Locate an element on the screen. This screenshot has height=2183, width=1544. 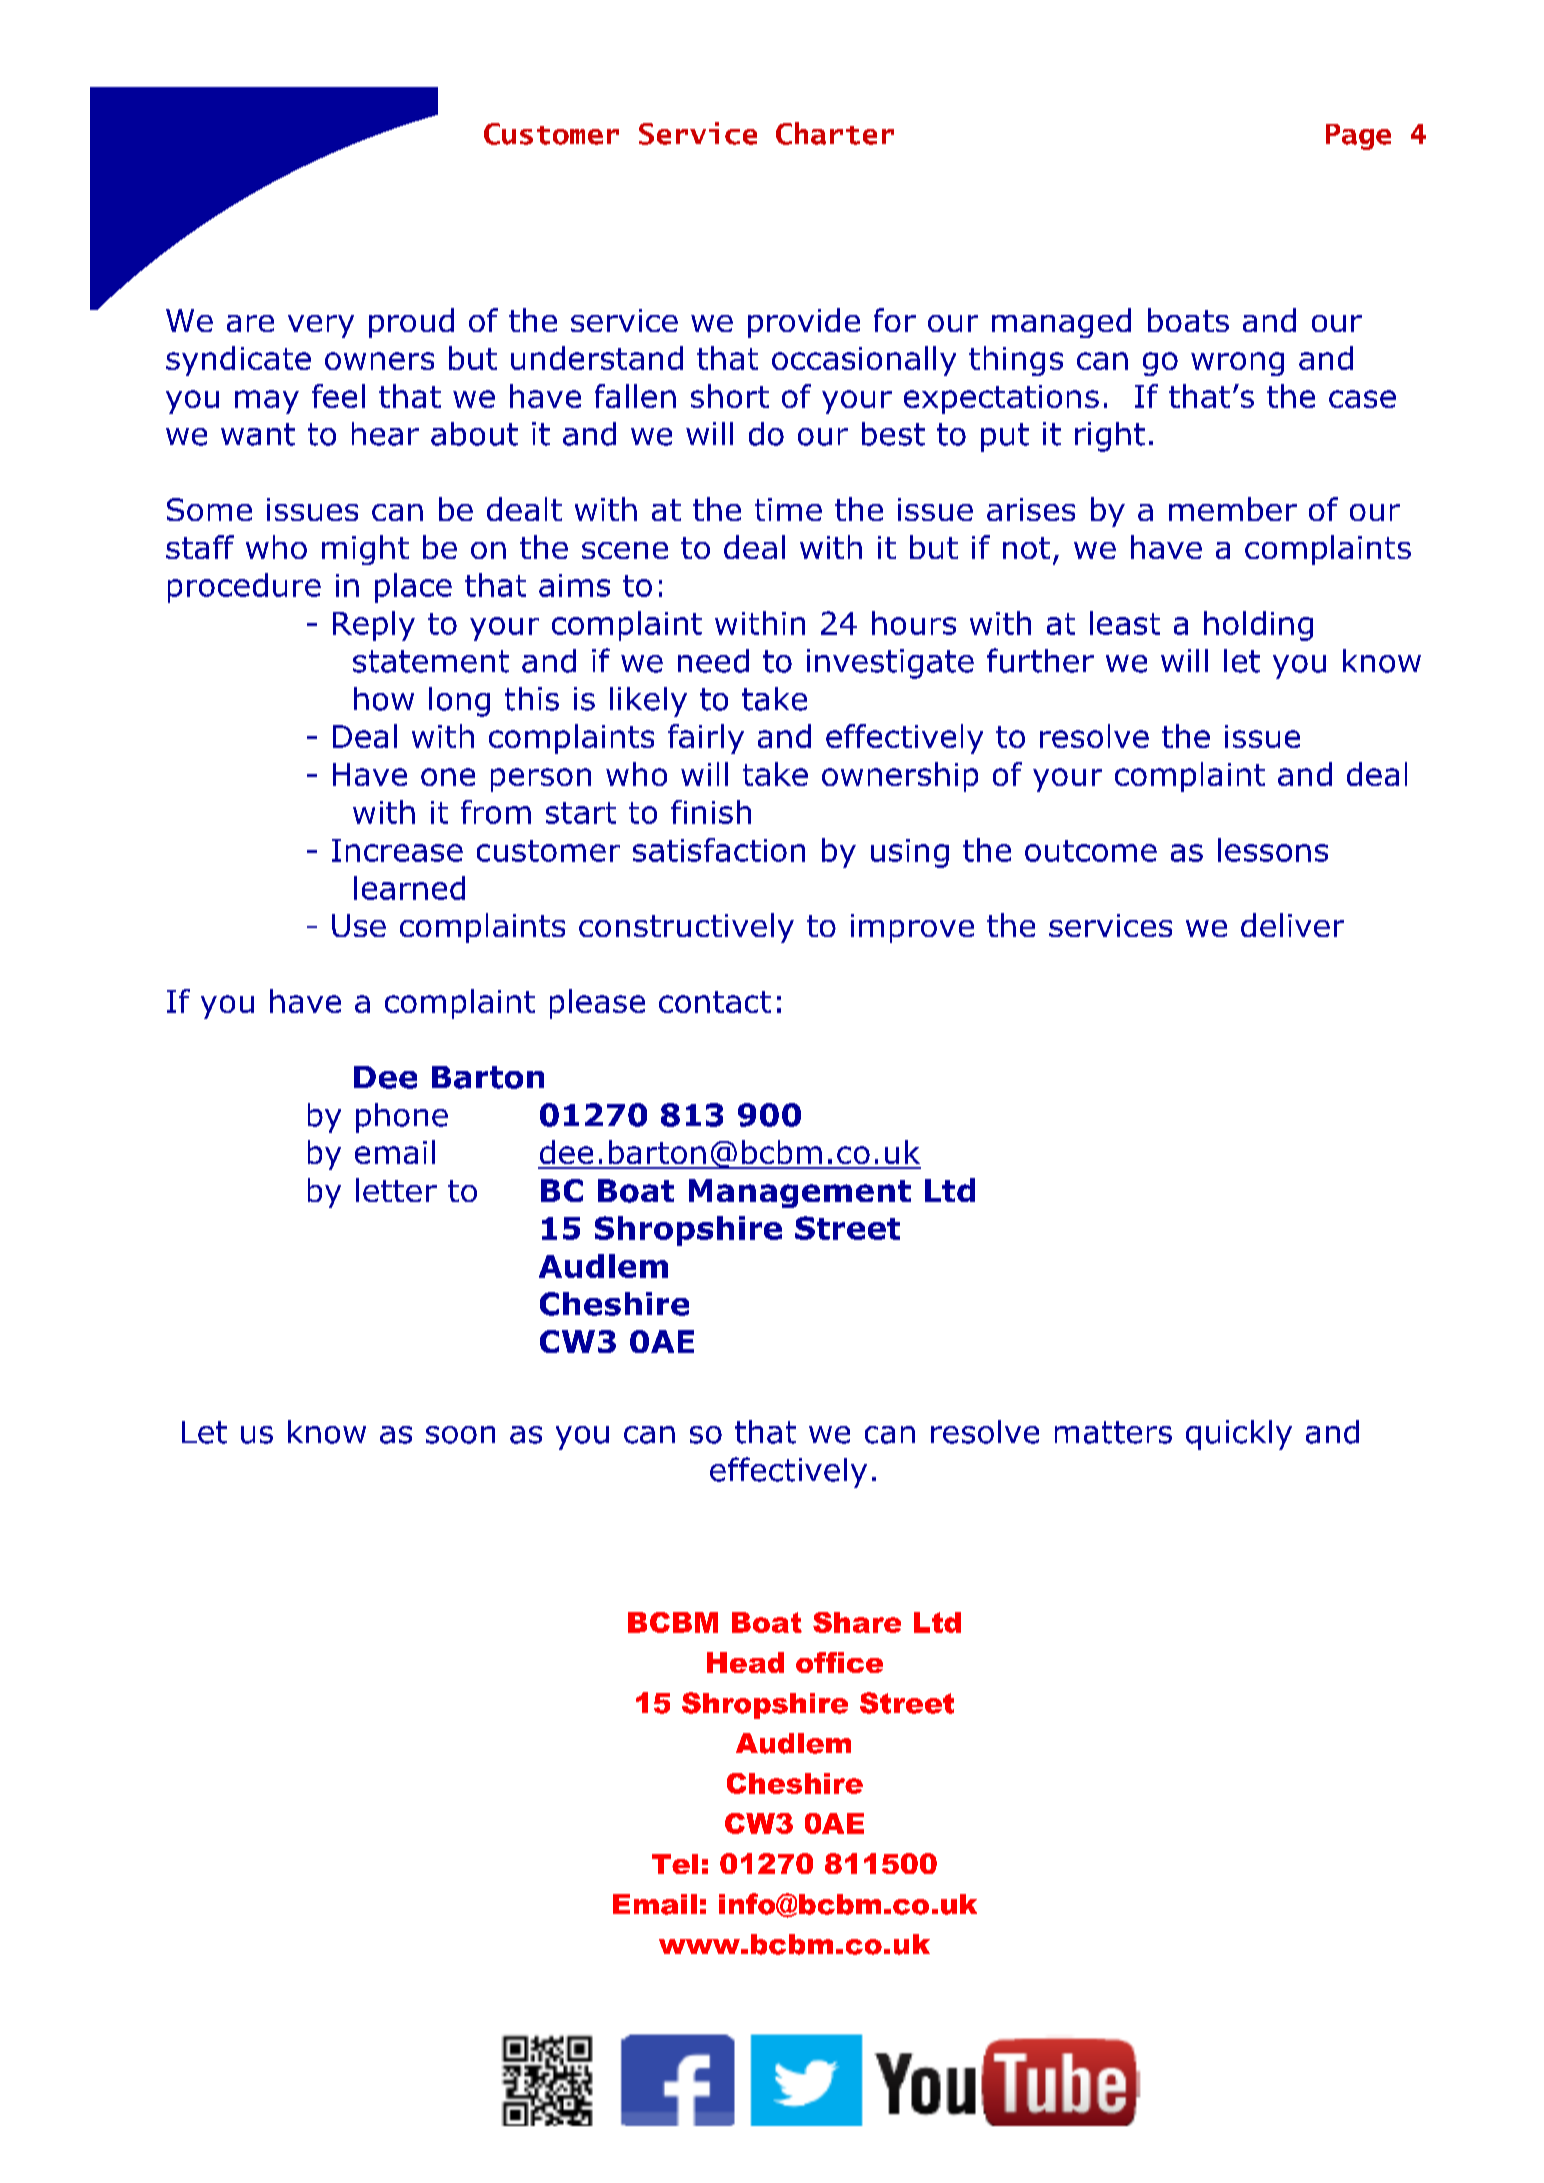
holding is located at coordinates (1258, 626).
